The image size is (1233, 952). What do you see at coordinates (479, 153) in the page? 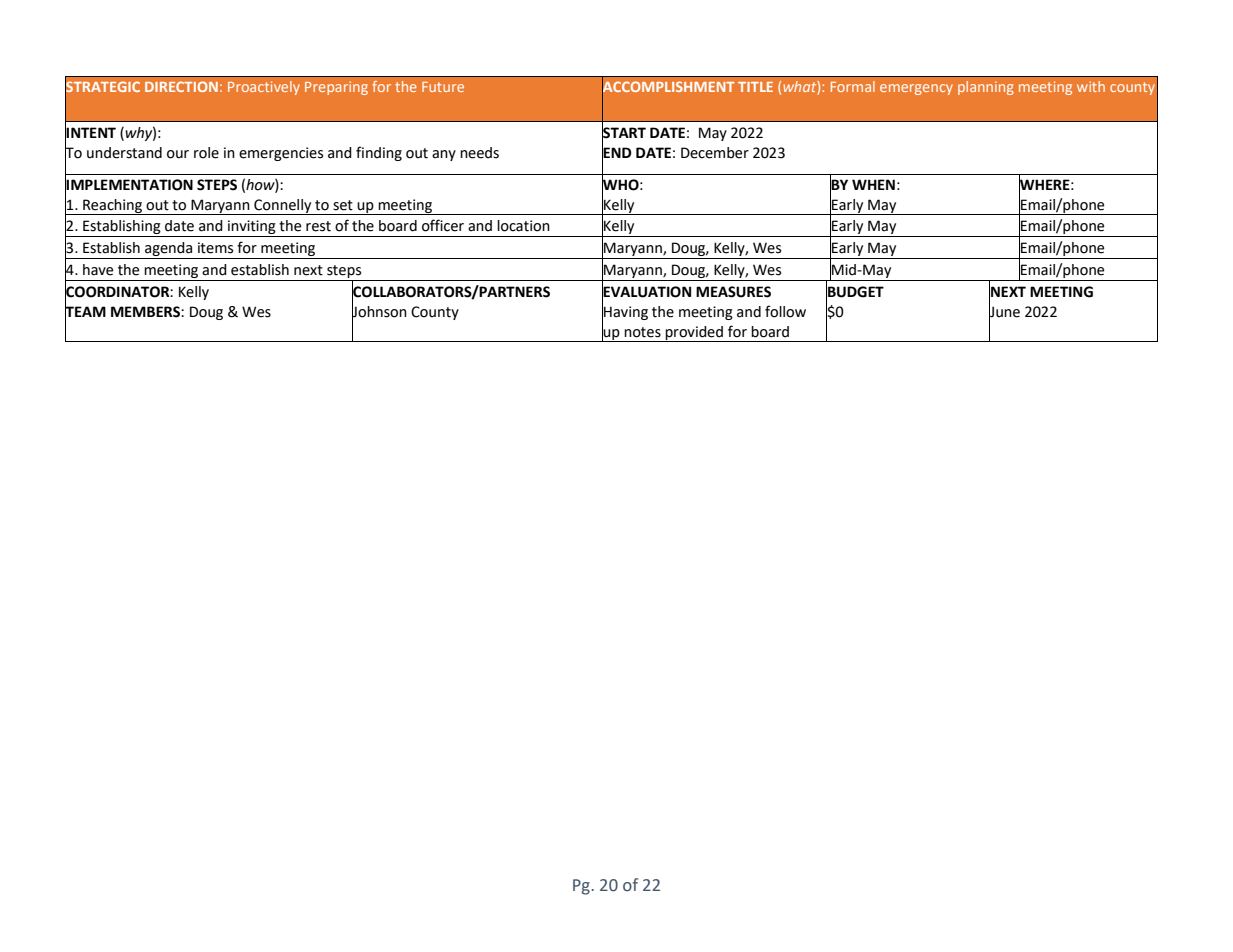
I see `needs` at bounding box center [479, 153].
